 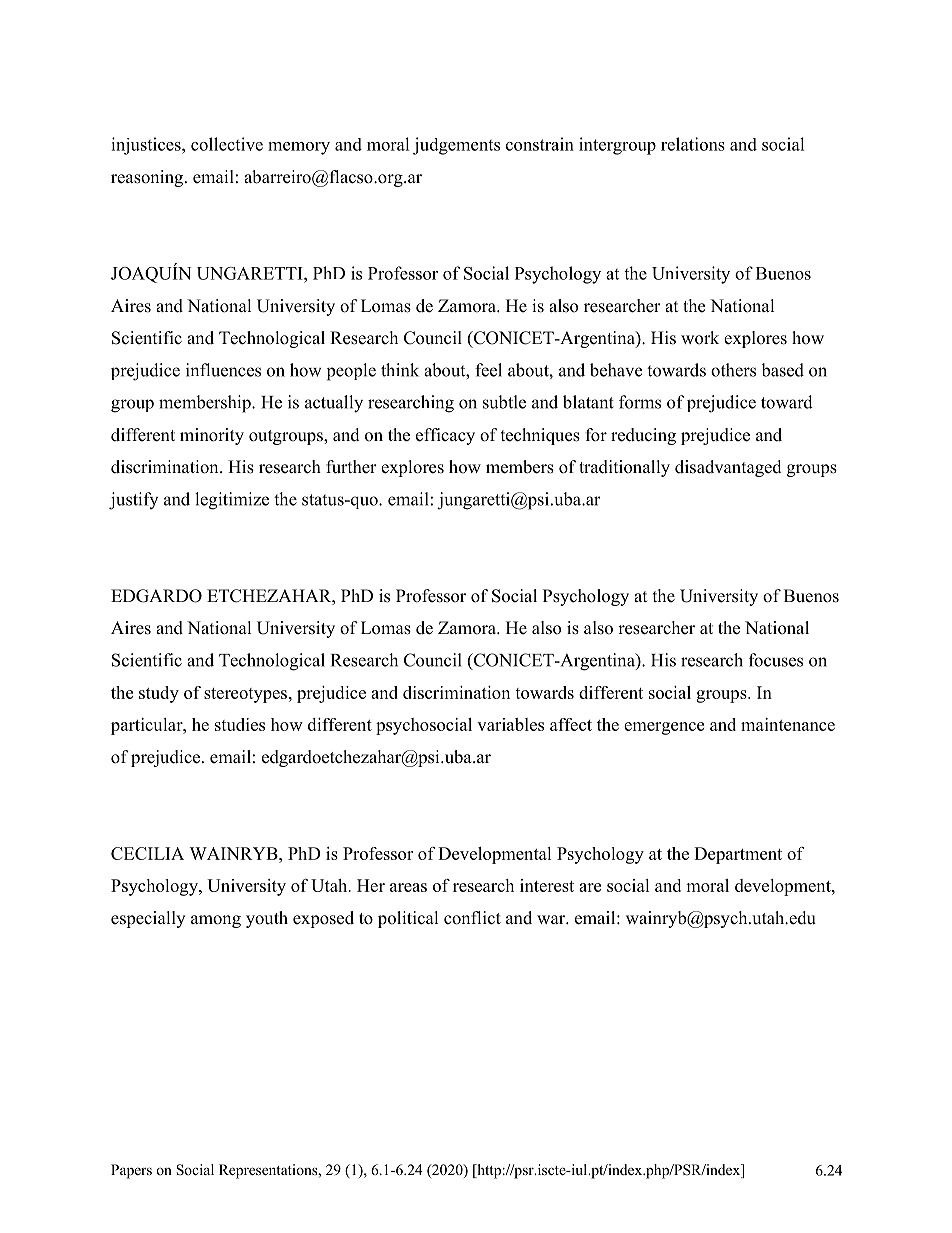 I want to click on conflict, so click(x=472, y=918).
